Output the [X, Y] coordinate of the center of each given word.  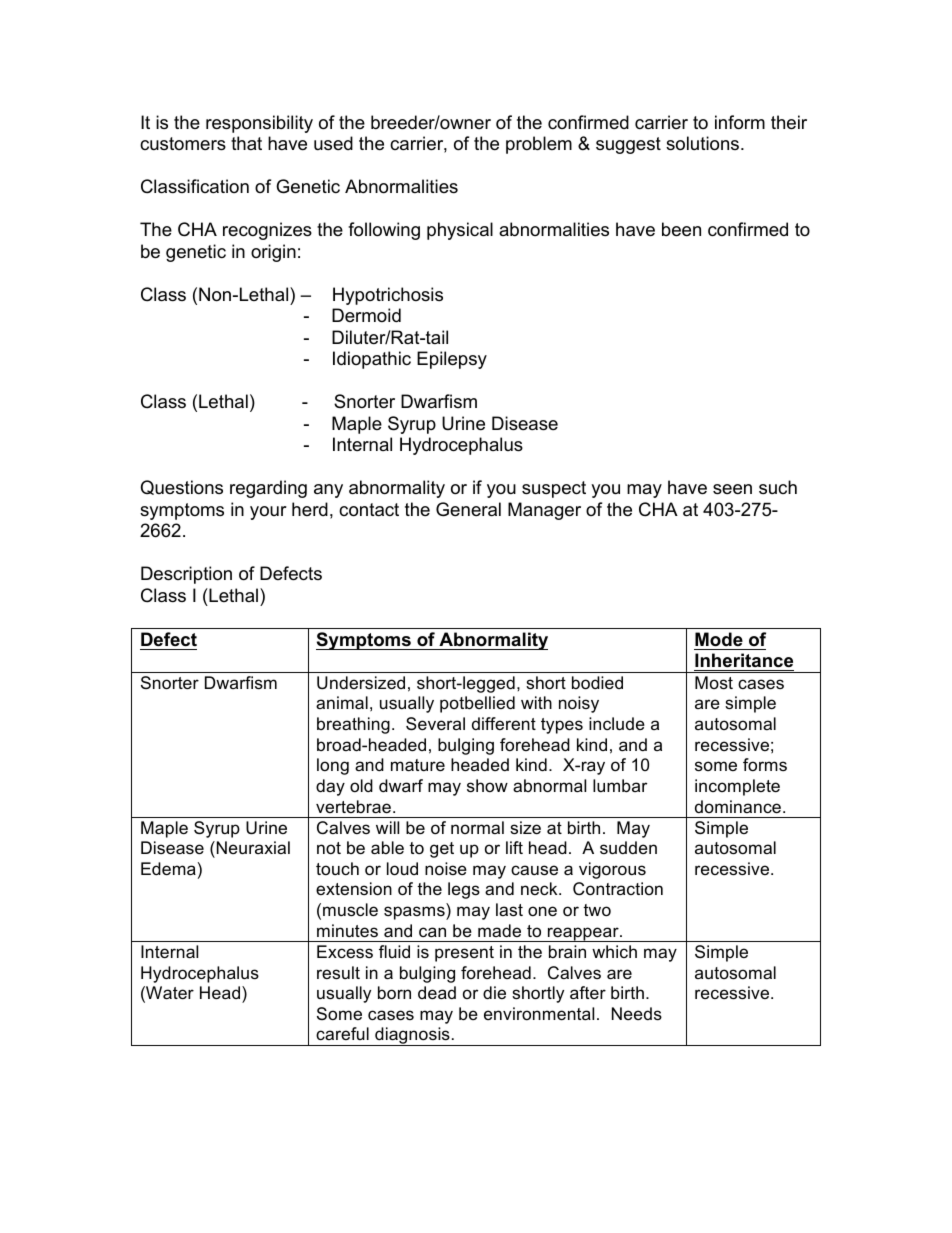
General [468, 509]
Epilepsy [452, 360]
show [487, 785]
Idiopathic [372, 360]
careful [342, 1033]
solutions [704, 143]
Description [186, 575]
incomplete [737, 787]
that [246, 143]
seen [732, 489]
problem [539, 145]
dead [437, 993]
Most [714, 682]
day [330, 787]
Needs [637, 1013]
